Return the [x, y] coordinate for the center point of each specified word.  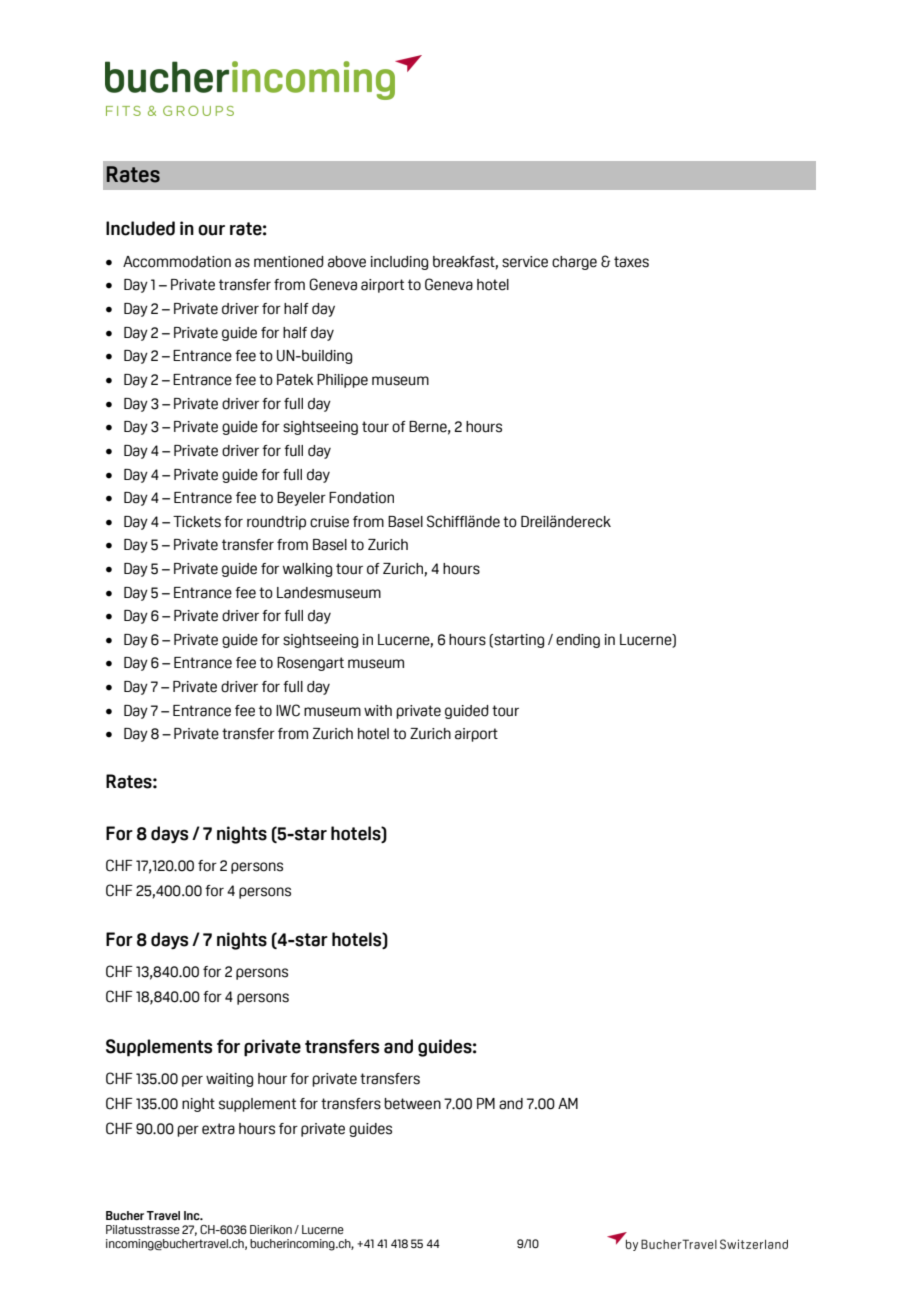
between [412, 1104]
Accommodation [177, 262]
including [399, 263]
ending [578, 641]
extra [218, 1129]
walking [307, 570]
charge [574, 263]
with [378, 710]
